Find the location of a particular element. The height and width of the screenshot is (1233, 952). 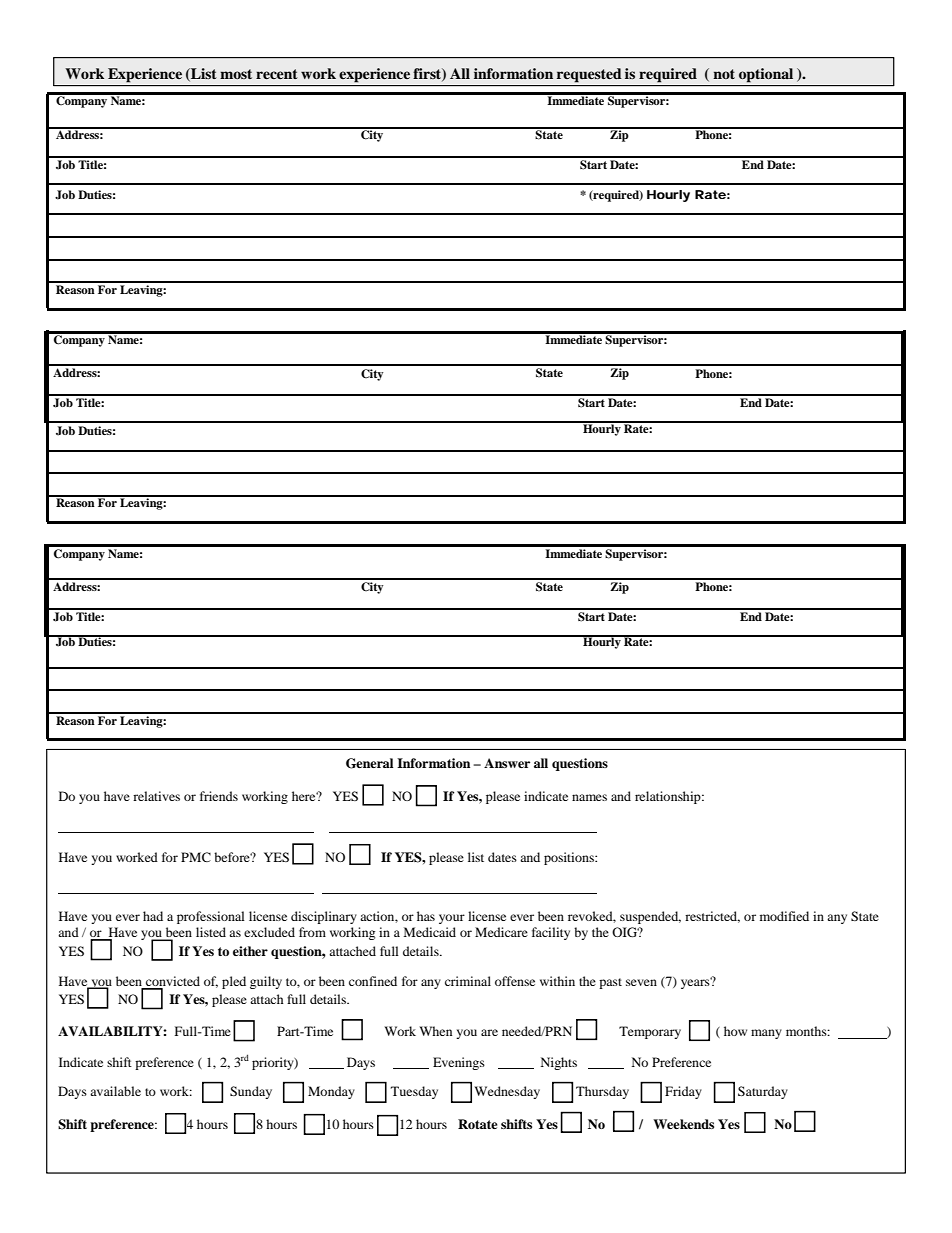

not is located at coordinates (724, 74).
